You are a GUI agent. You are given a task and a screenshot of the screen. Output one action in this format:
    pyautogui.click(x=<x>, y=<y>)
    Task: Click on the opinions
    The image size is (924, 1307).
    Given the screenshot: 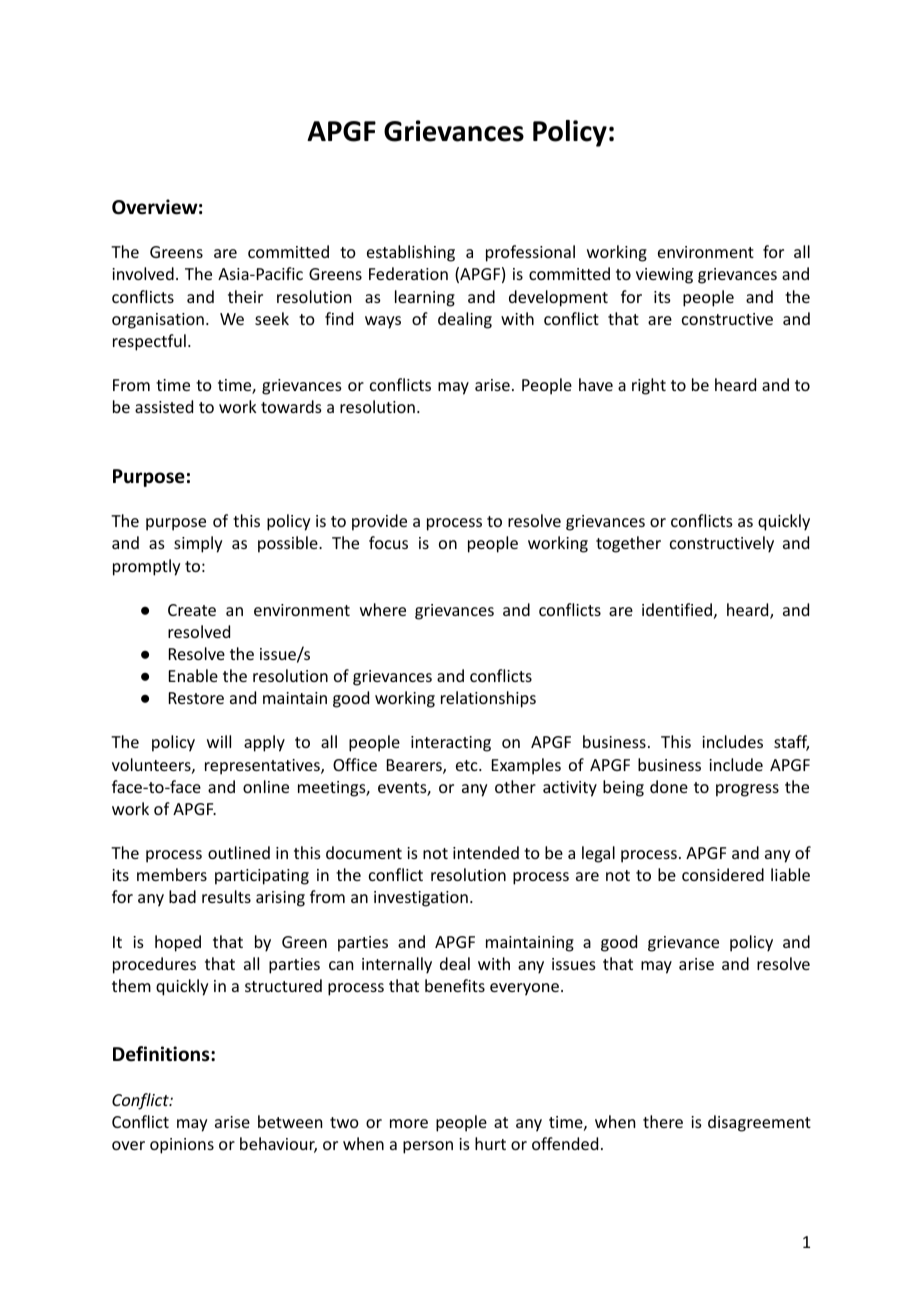 What is the action you would take?
    pyautogui.click(x=182, y=1146)
